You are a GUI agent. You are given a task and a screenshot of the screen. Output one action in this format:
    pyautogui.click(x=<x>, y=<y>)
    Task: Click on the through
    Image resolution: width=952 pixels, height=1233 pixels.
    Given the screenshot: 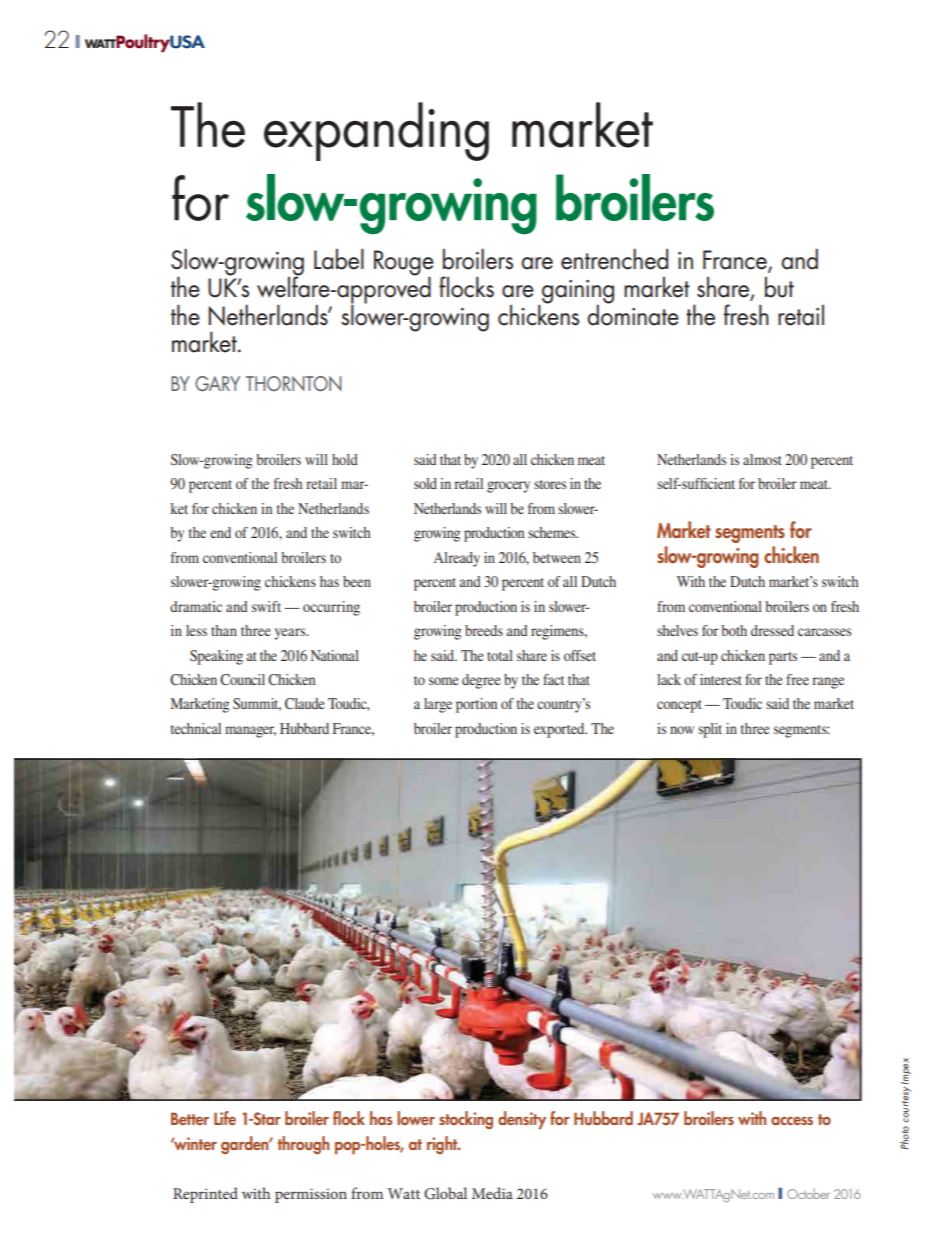 What is the action you would take?
    pyautogui.click(x=303, y=1145)
